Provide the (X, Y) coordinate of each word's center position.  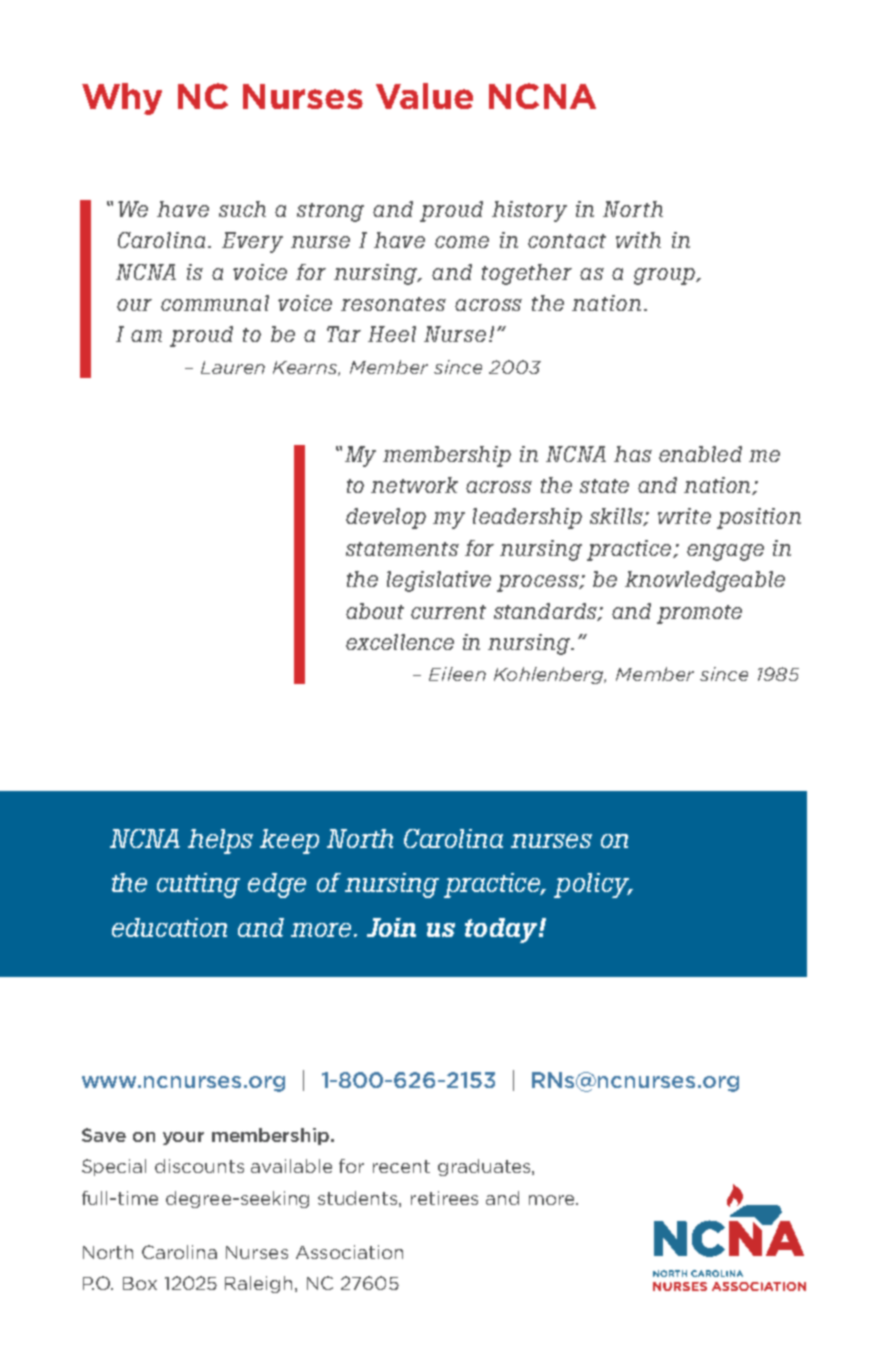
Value (424, 96)
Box (140, 1283)
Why (122, 99)
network (414, 485)
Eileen (457, 674)
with (638, 240)
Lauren (233, 367)
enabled (700, 454)
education (169, 927)
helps (220, 841)
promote (699, 614)
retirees (444, 1198)
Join (391, 927)
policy (593, 885)
